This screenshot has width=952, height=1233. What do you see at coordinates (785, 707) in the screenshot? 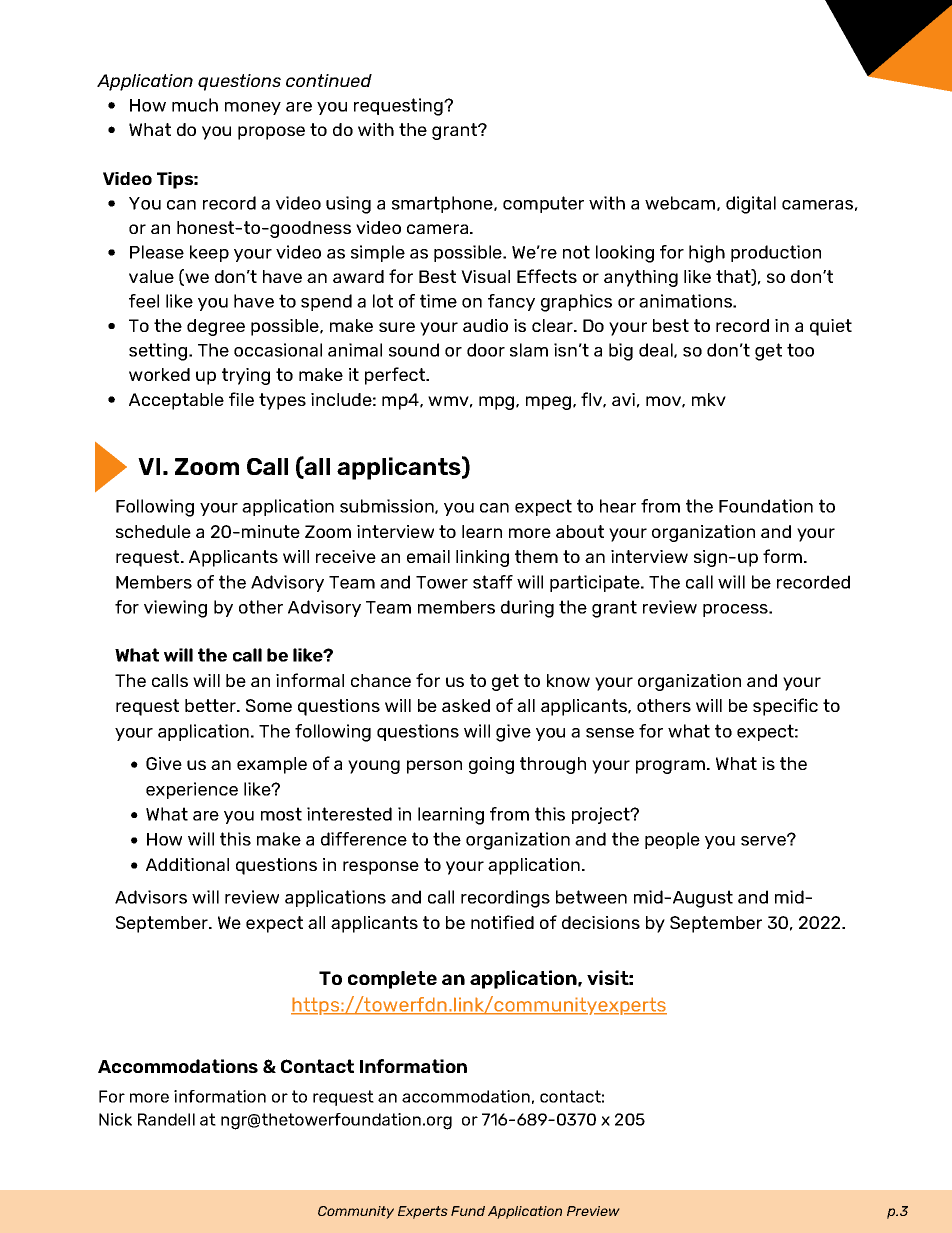
I see `specific` at bounding box center [785, 707].
